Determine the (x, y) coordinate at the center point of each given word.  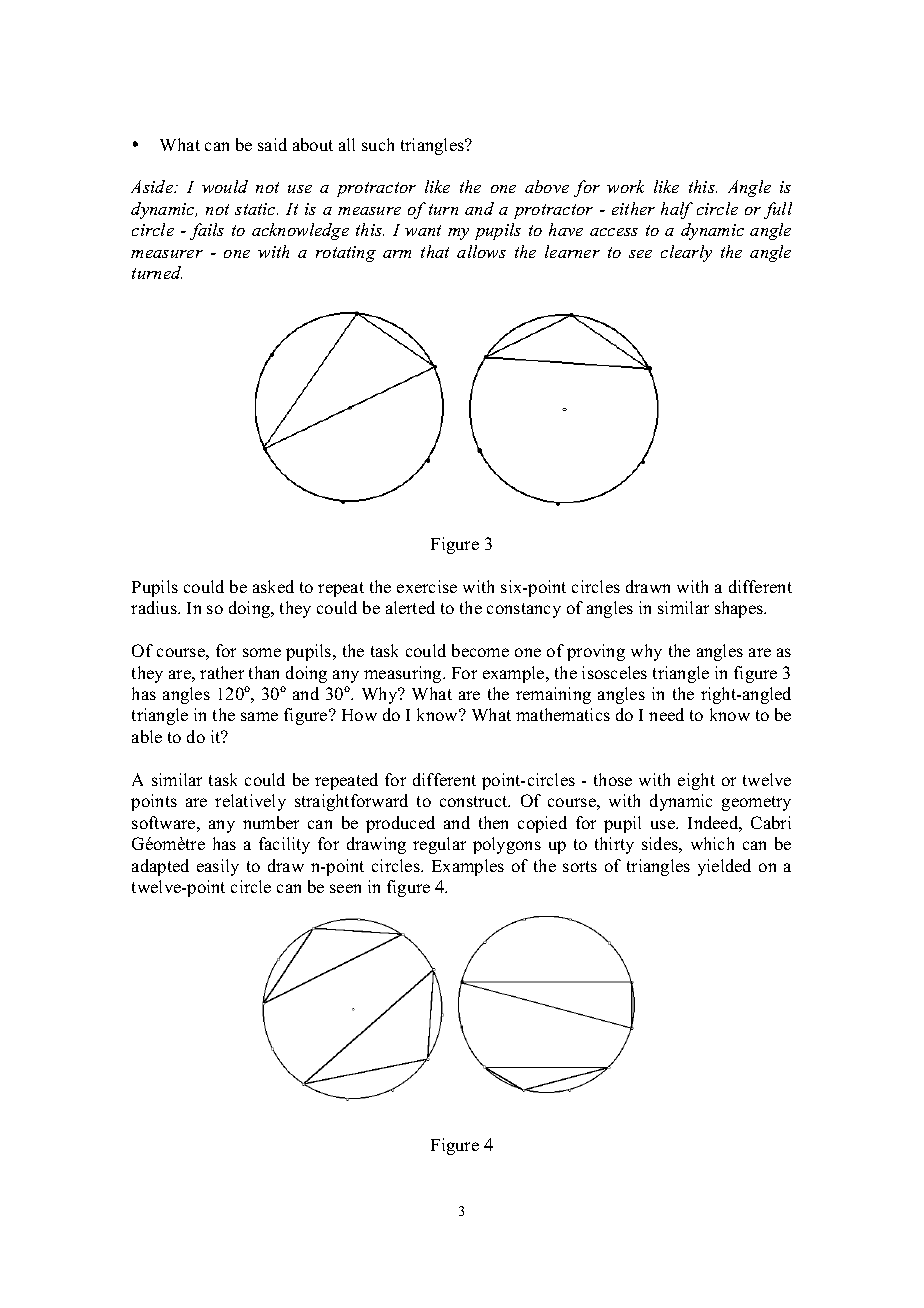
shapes (740, 609)
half (677, 210)
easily (218, 867)
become (480, 650)
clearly (686, 253)
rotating (346, 254)
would (225, 186)
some (262, 652)
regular (439, 845)
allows (481, 251)
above (547, 186)
